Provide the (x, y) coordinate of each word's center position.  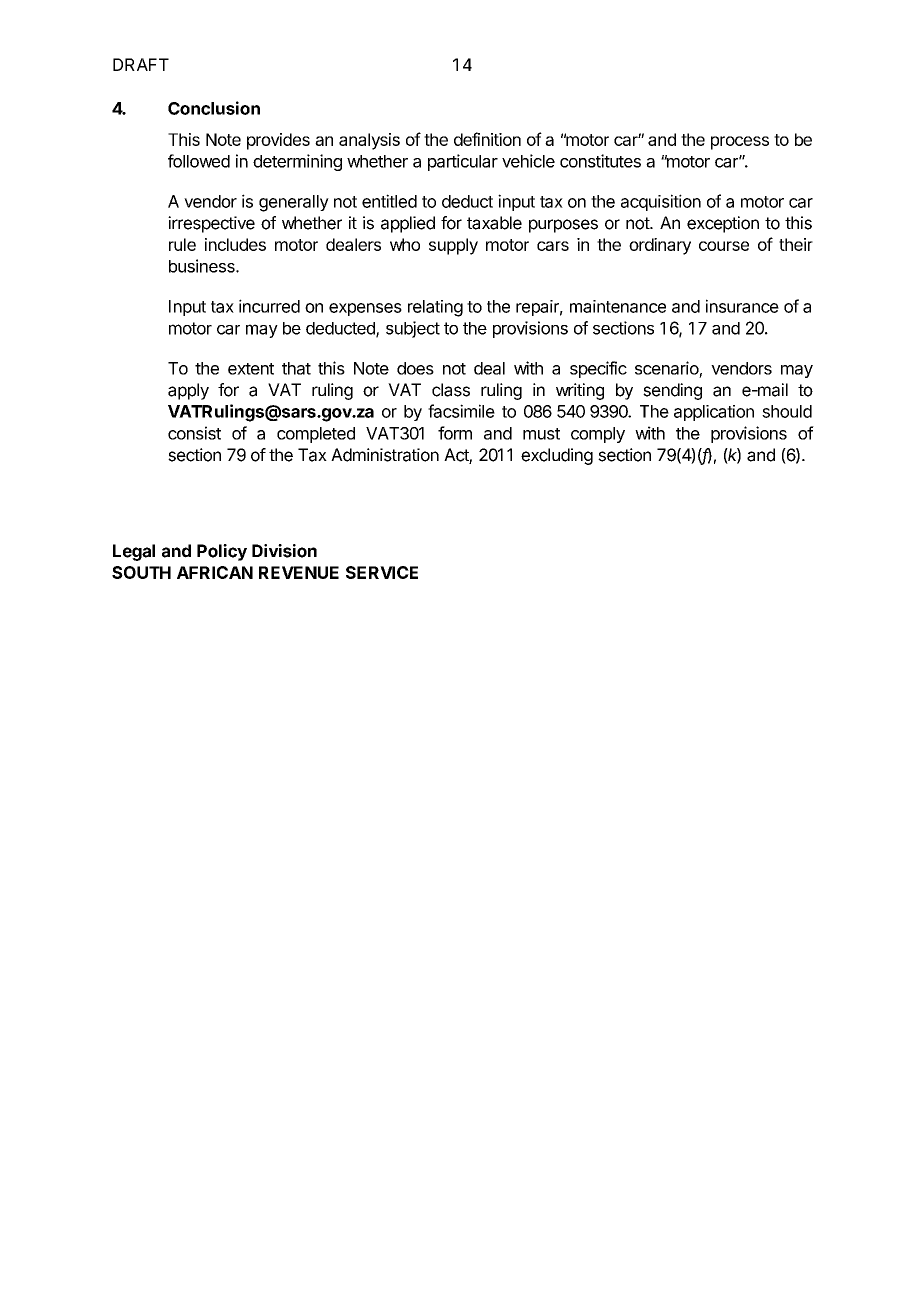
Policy (222, 552)
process (740, 143)
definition (487, 139)
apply (188, 391)
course (724, 246)
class (451, 390)
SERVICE (382, 572)
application (714, 413)
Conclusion (214, 108)
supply (453, 246)
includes (235, 244)
